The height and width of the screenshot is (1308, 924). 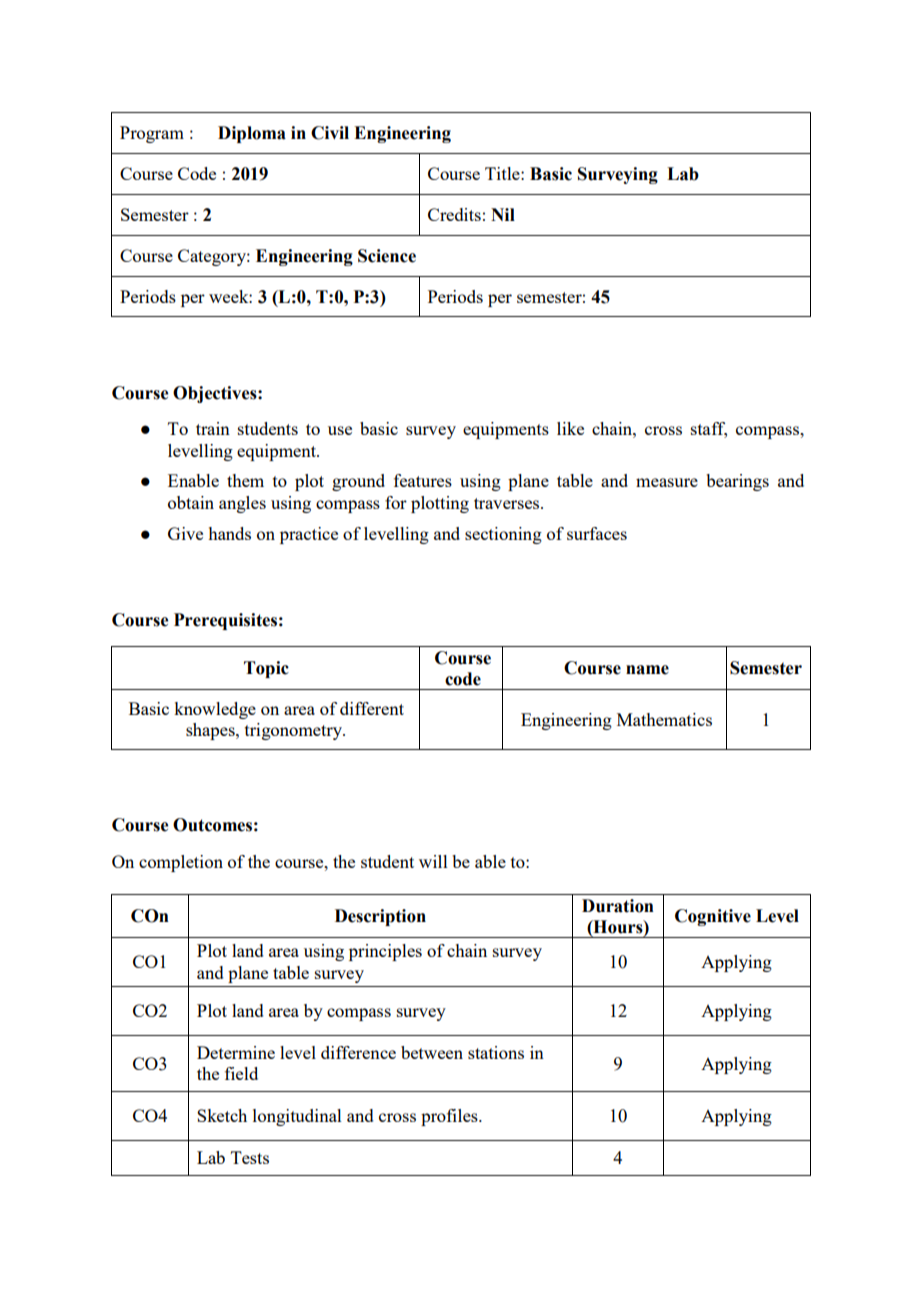 I want to click on profiles, so click(x=450, y=1117).
